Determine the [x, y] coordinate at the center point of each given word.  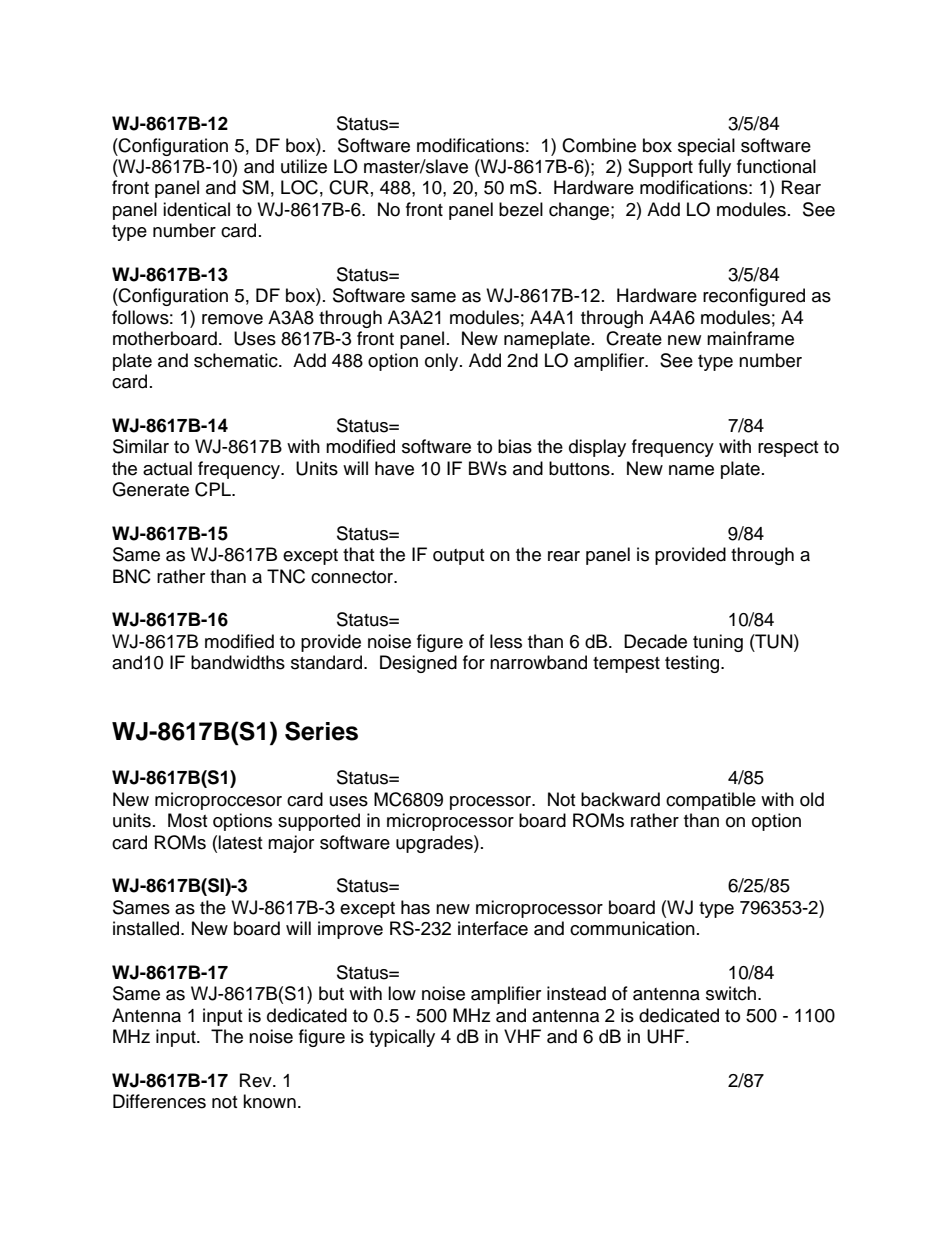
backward [620, 799]
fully [714, 168]
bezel [521, 209]
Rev [257, 1080]
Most [187, 820]
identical [196, 209]
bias [515, 446]
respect [788, 449]
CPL [214, 489]
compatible [711, 801]
